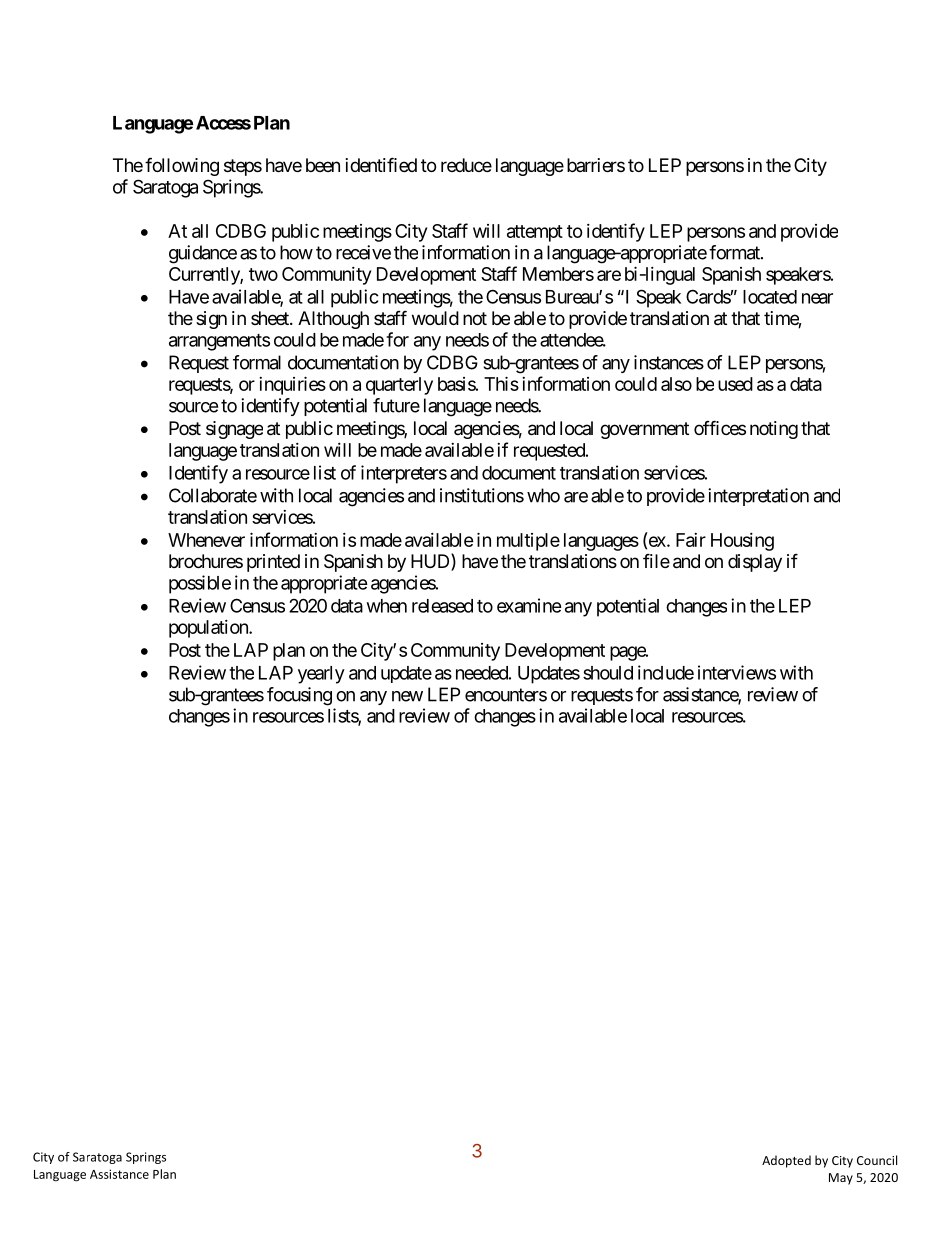 The width and height of the screenshot is (952, 1233). I want to click on focusing, so click(299, 696).
